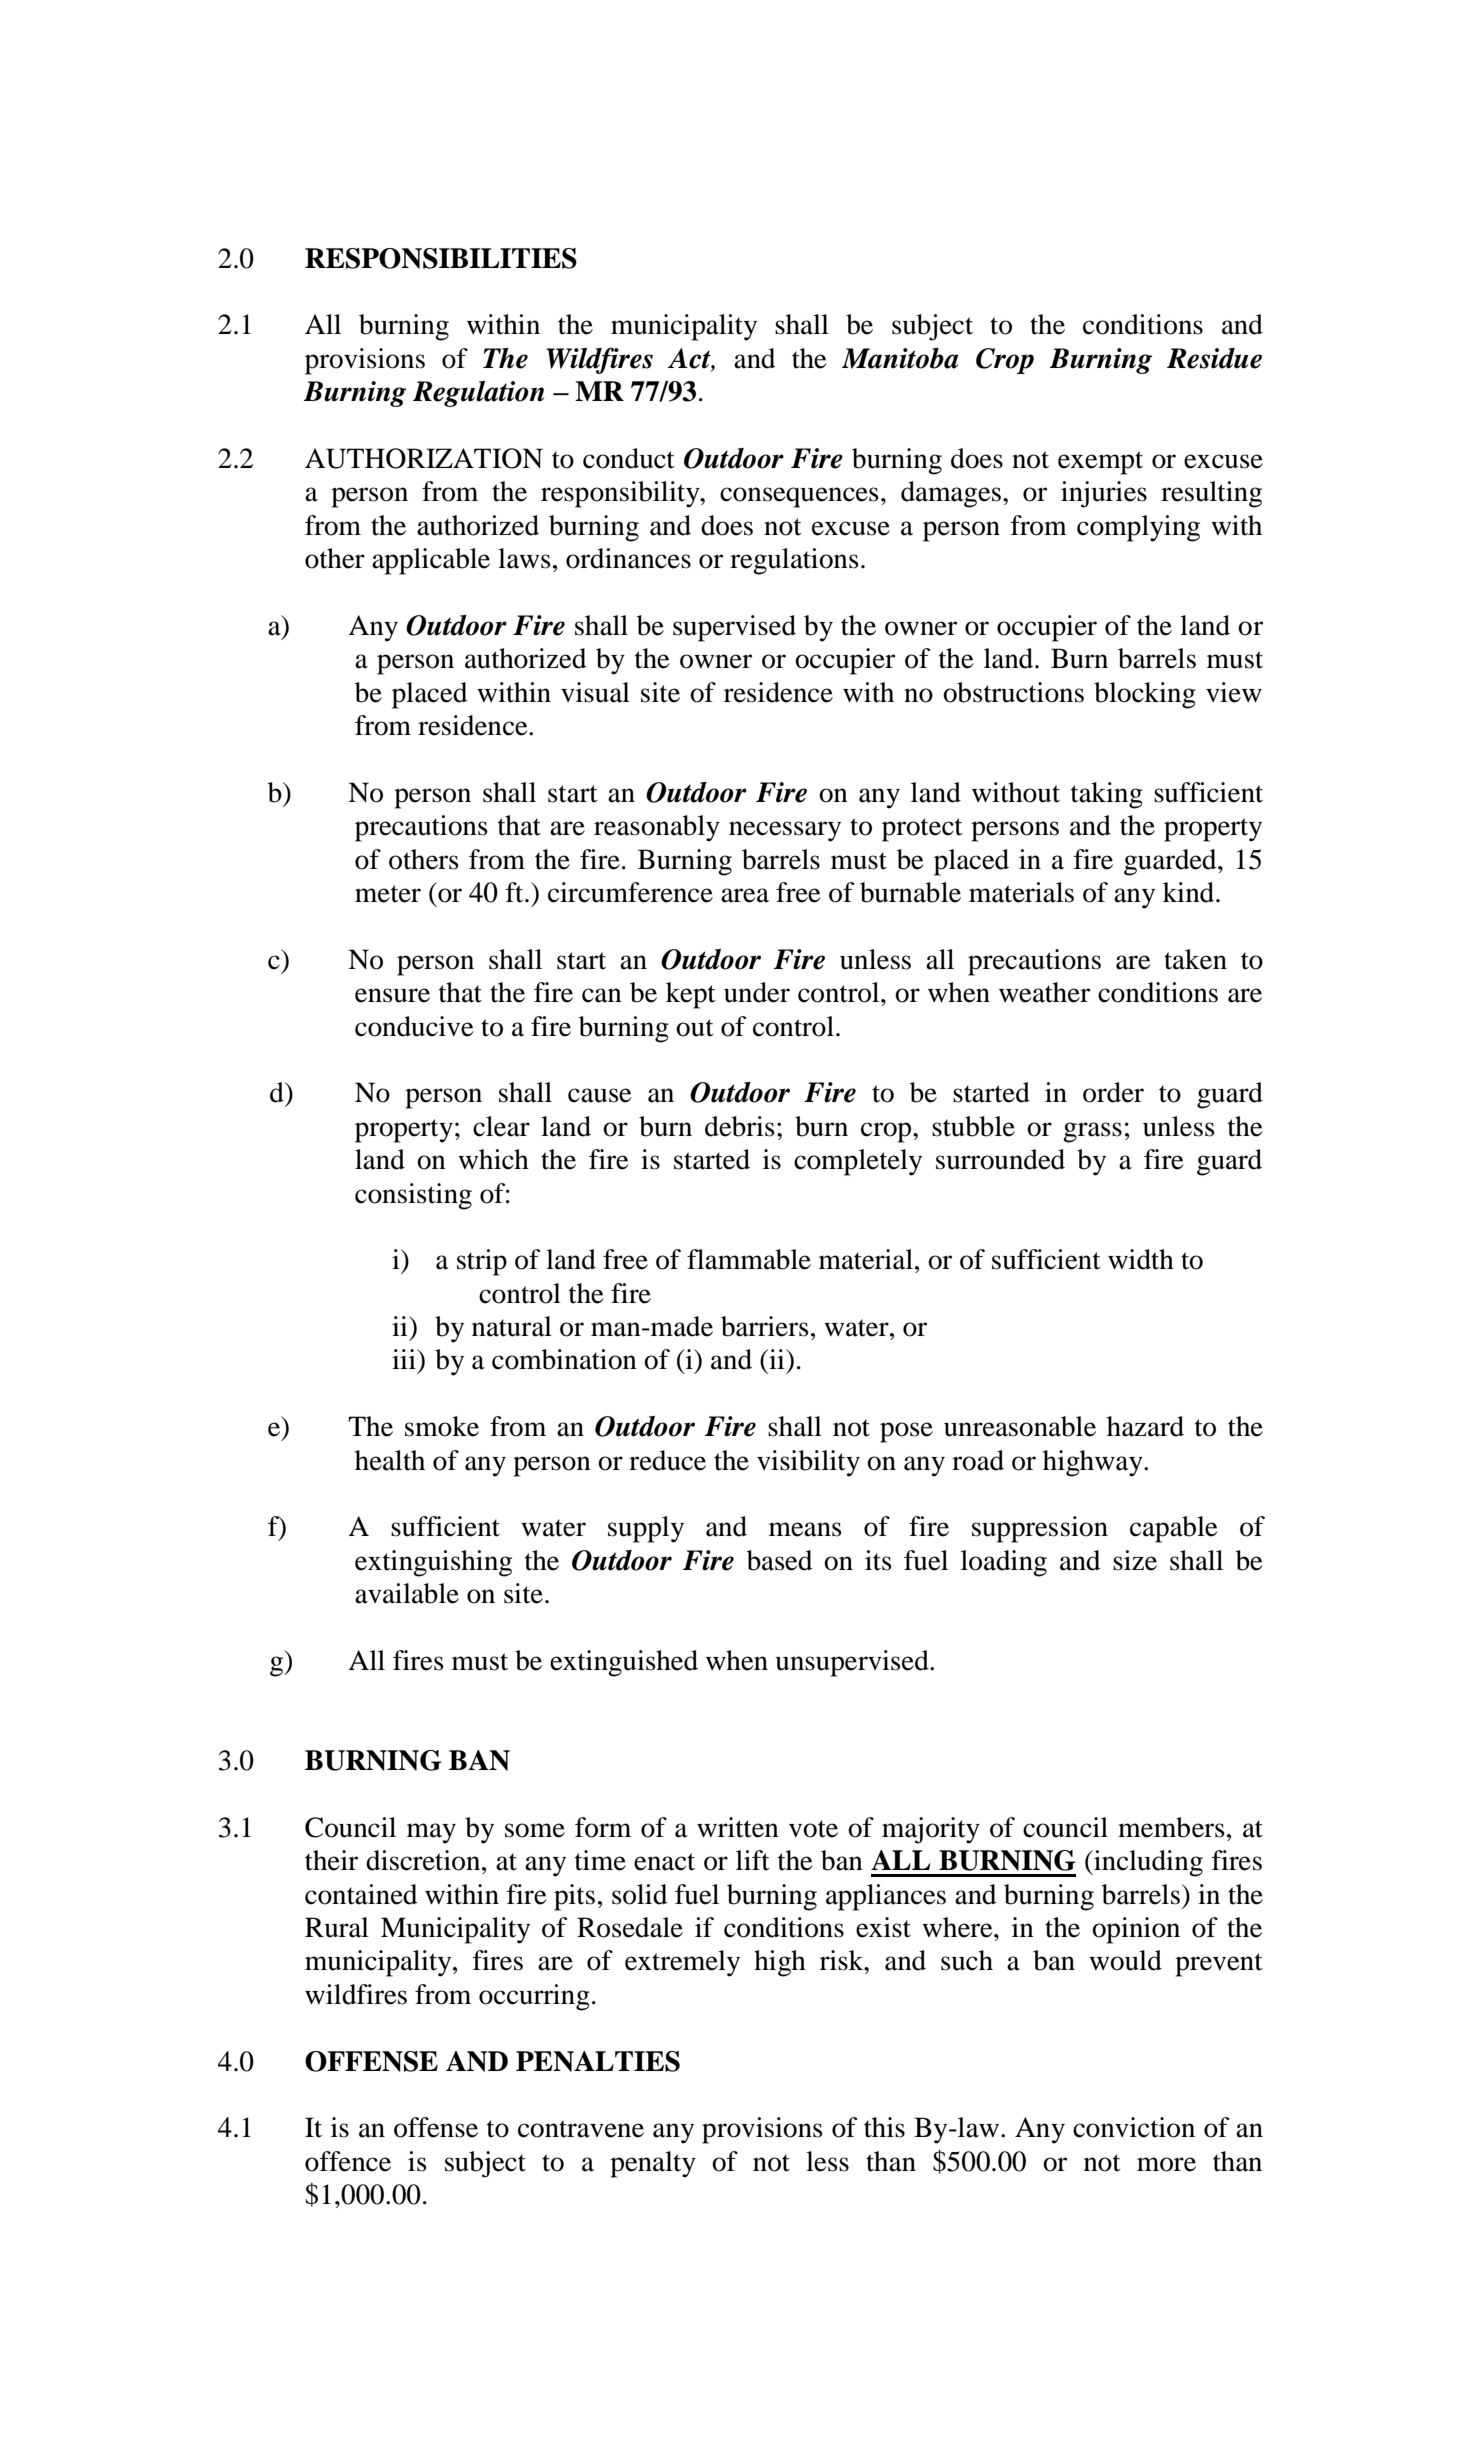 This image has height=2439, width=1481. I want to click on flammable, so click(749, 1259).
